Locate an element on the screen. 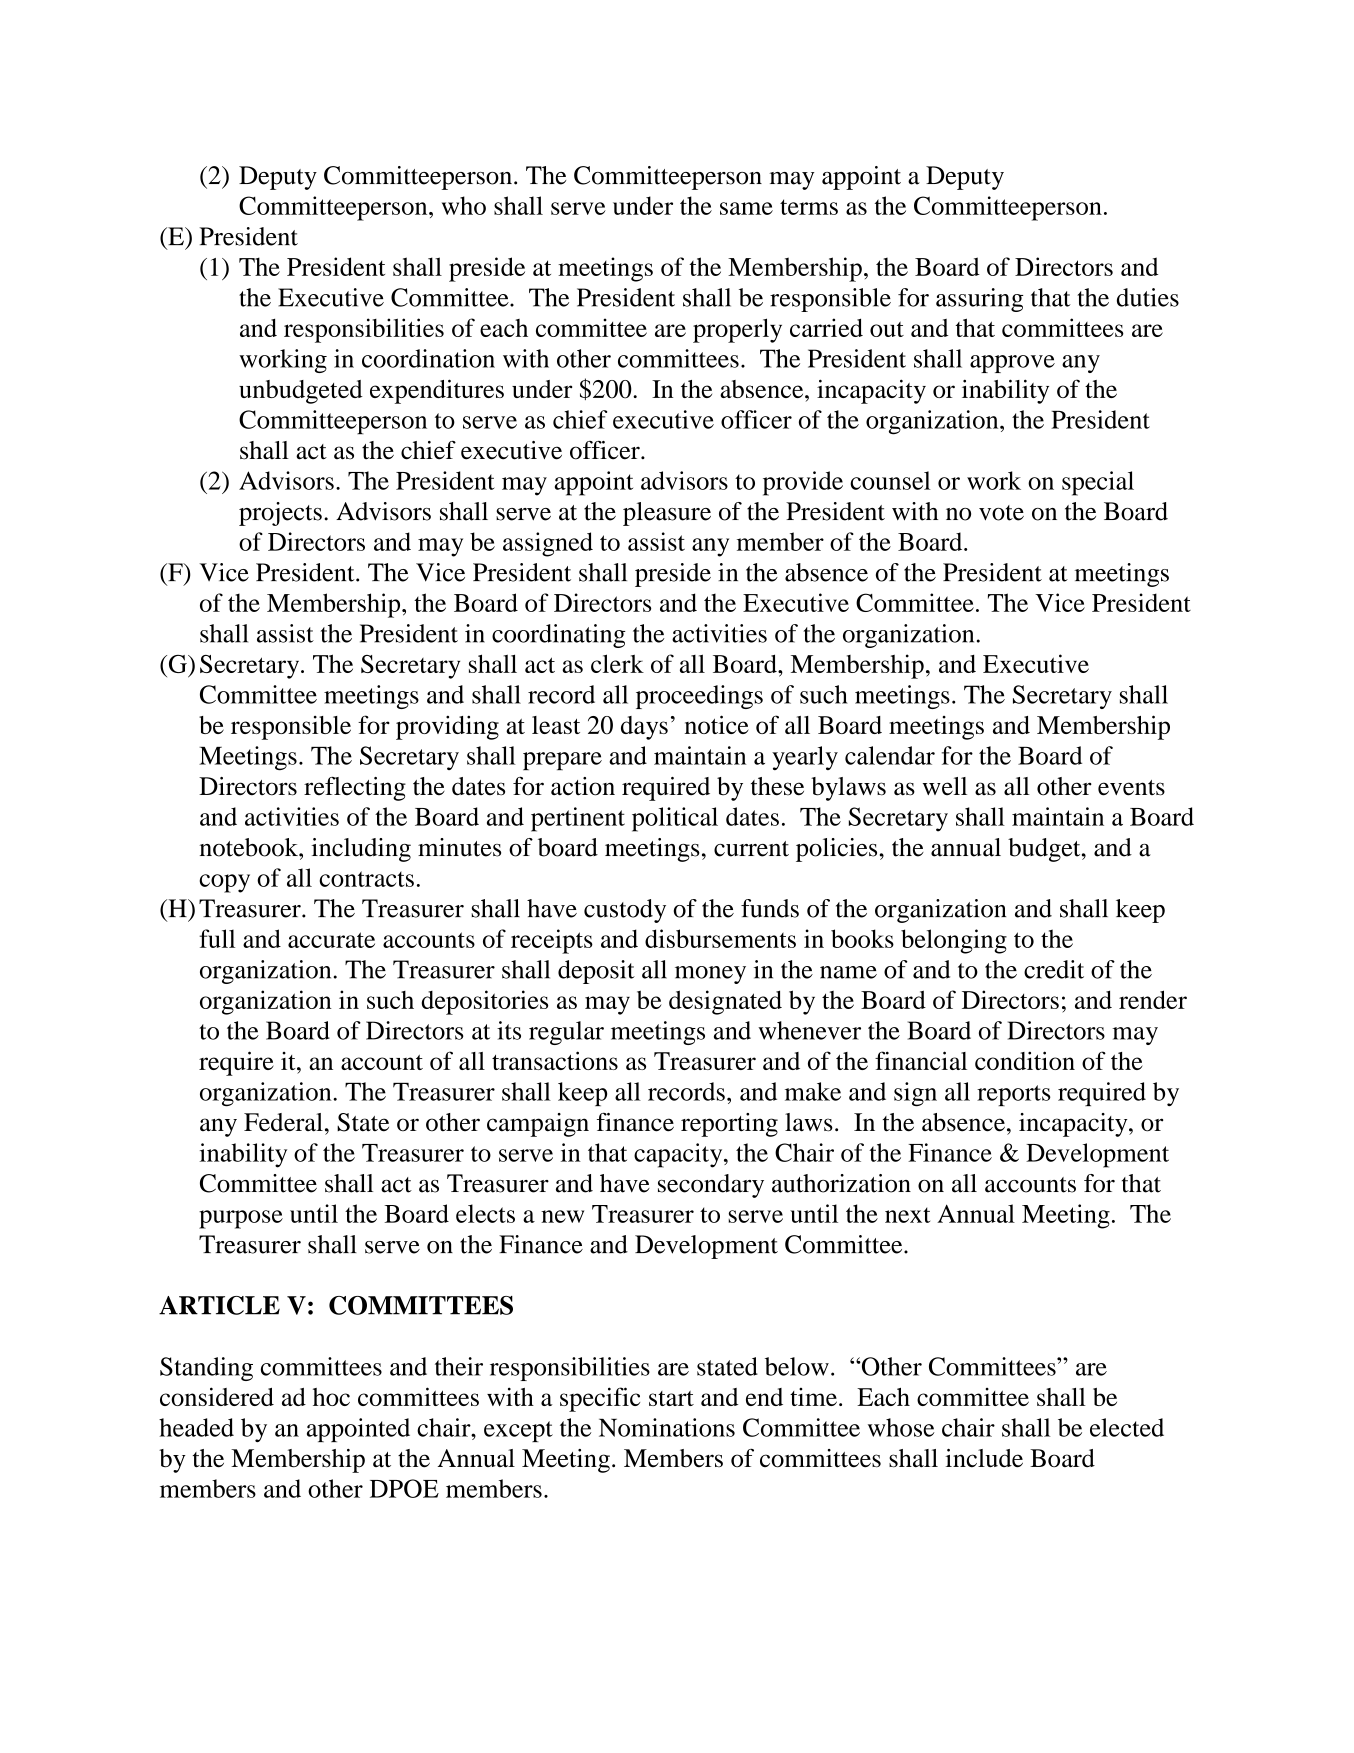  include is located at coordinates (984, 1458).
